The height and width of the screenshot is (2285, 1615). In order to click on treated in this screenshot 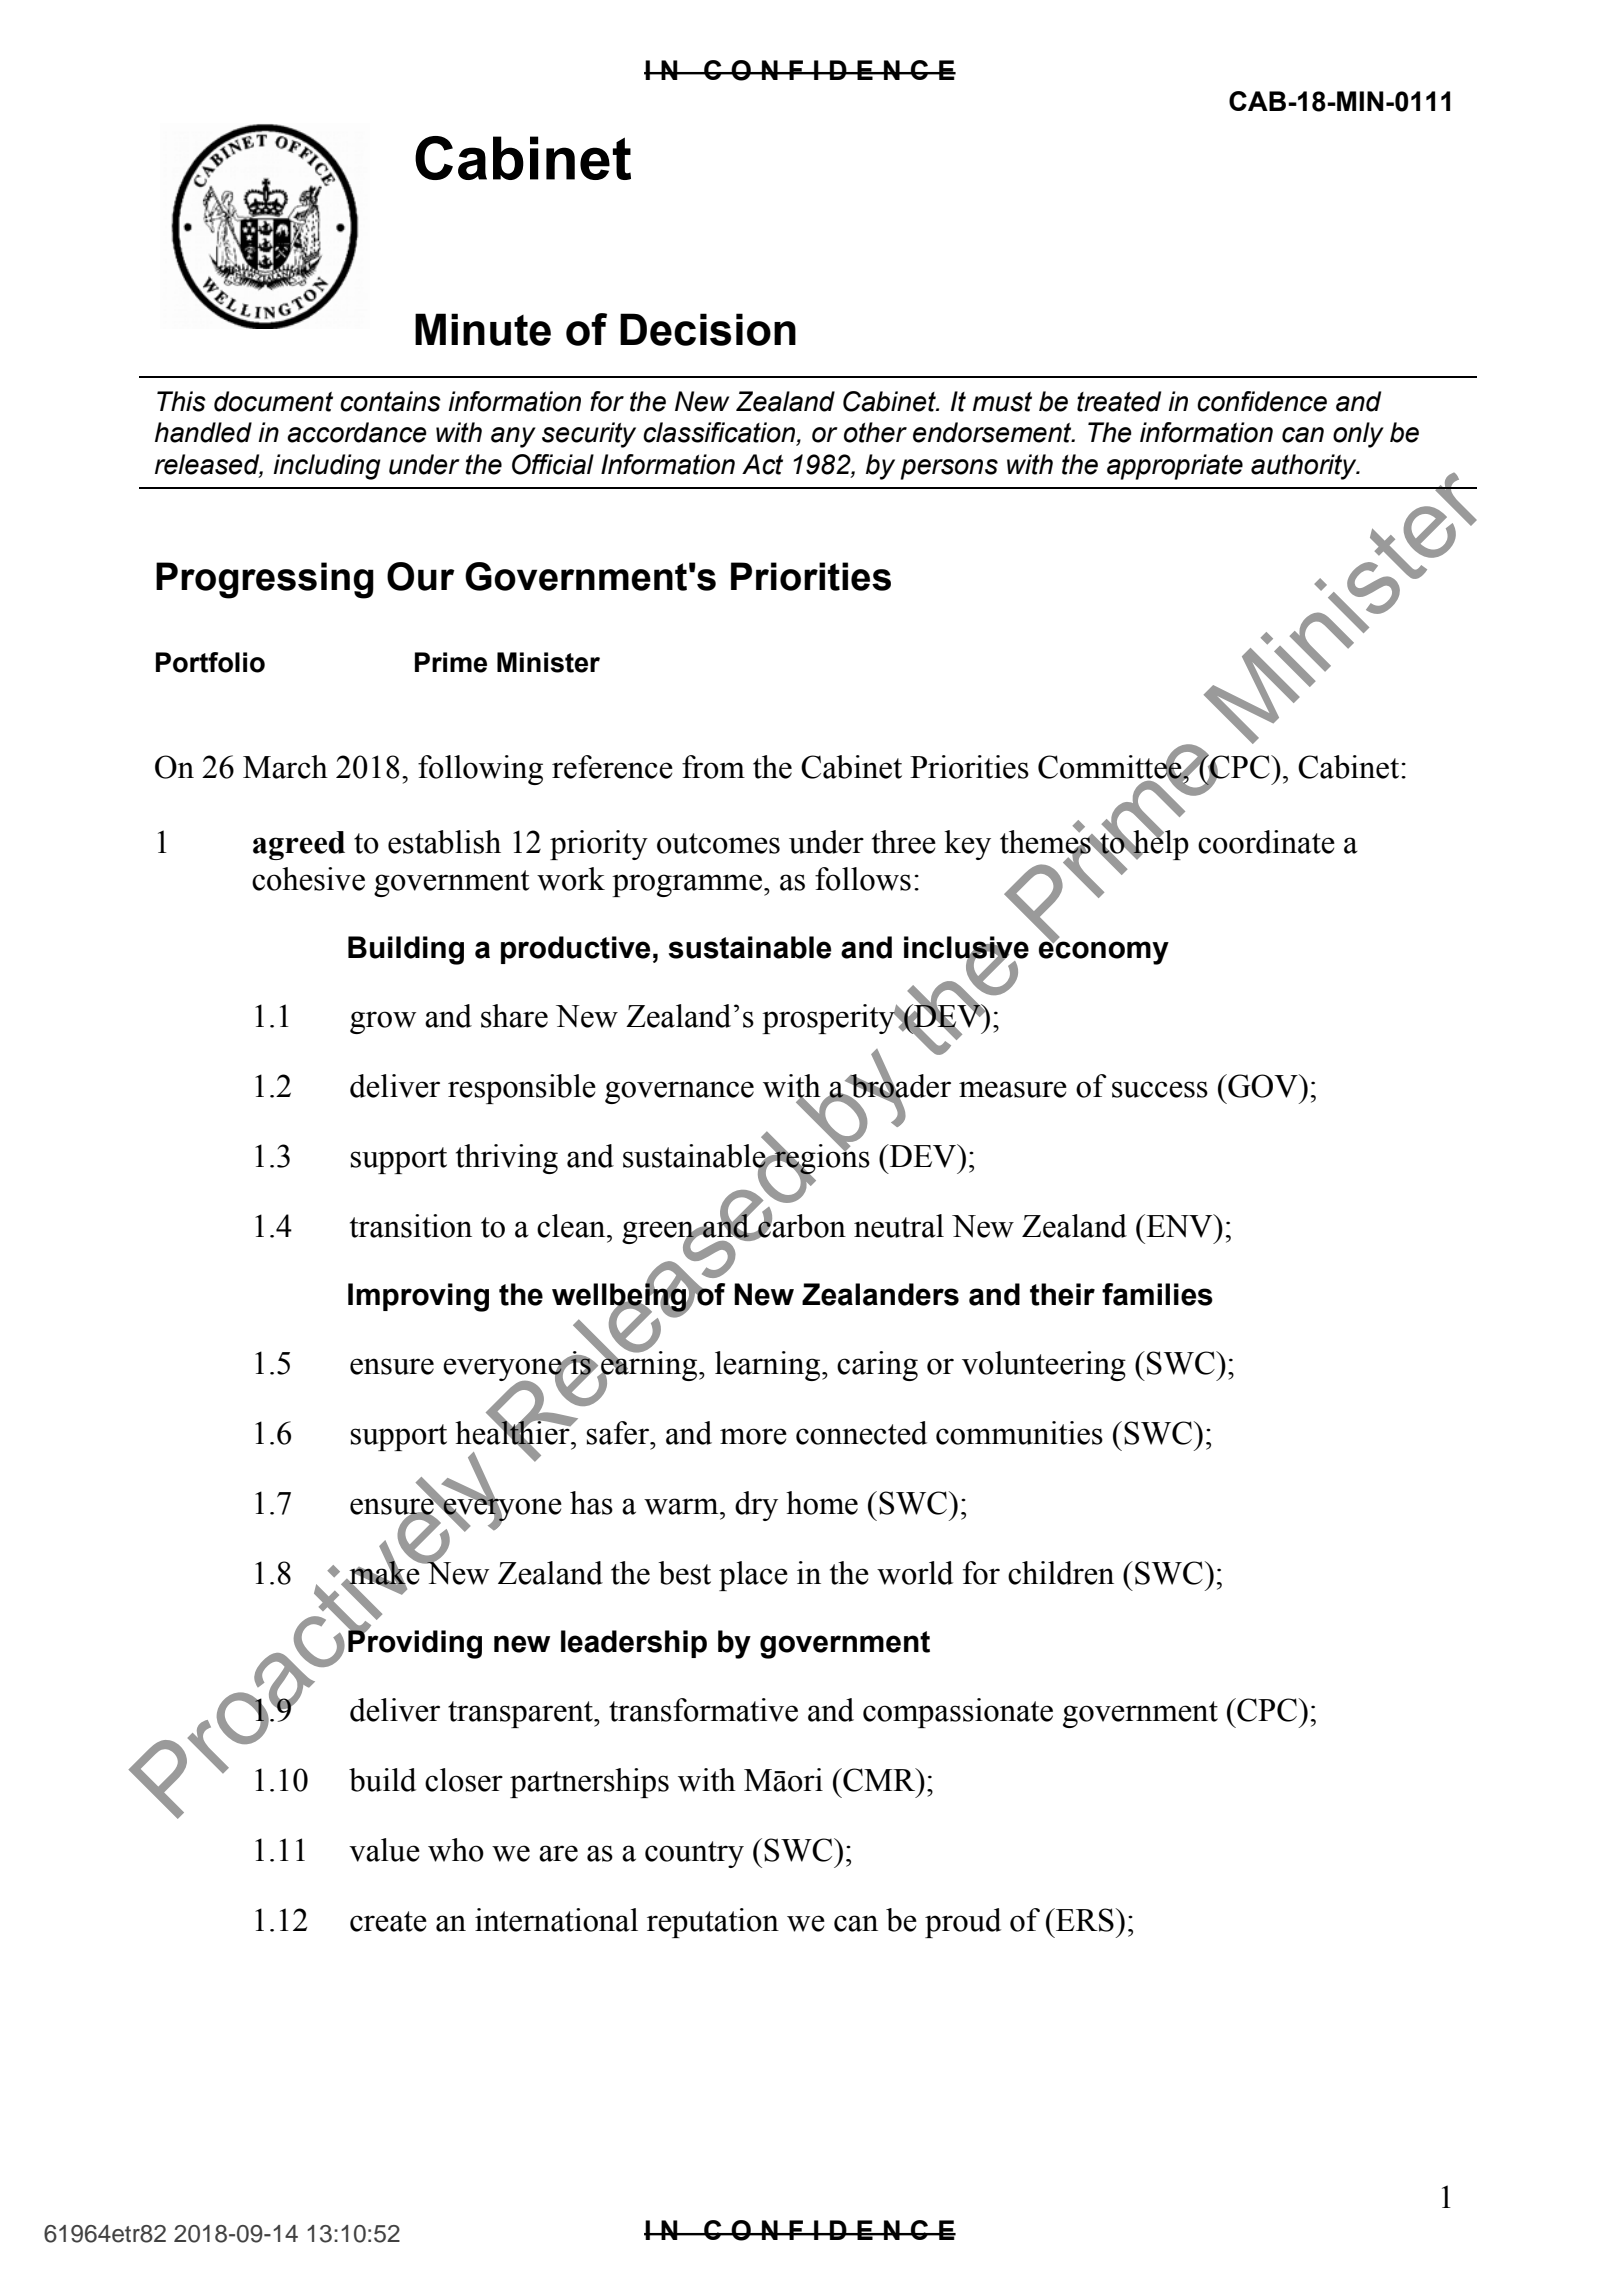, I will do `click(1119, 401)`.
